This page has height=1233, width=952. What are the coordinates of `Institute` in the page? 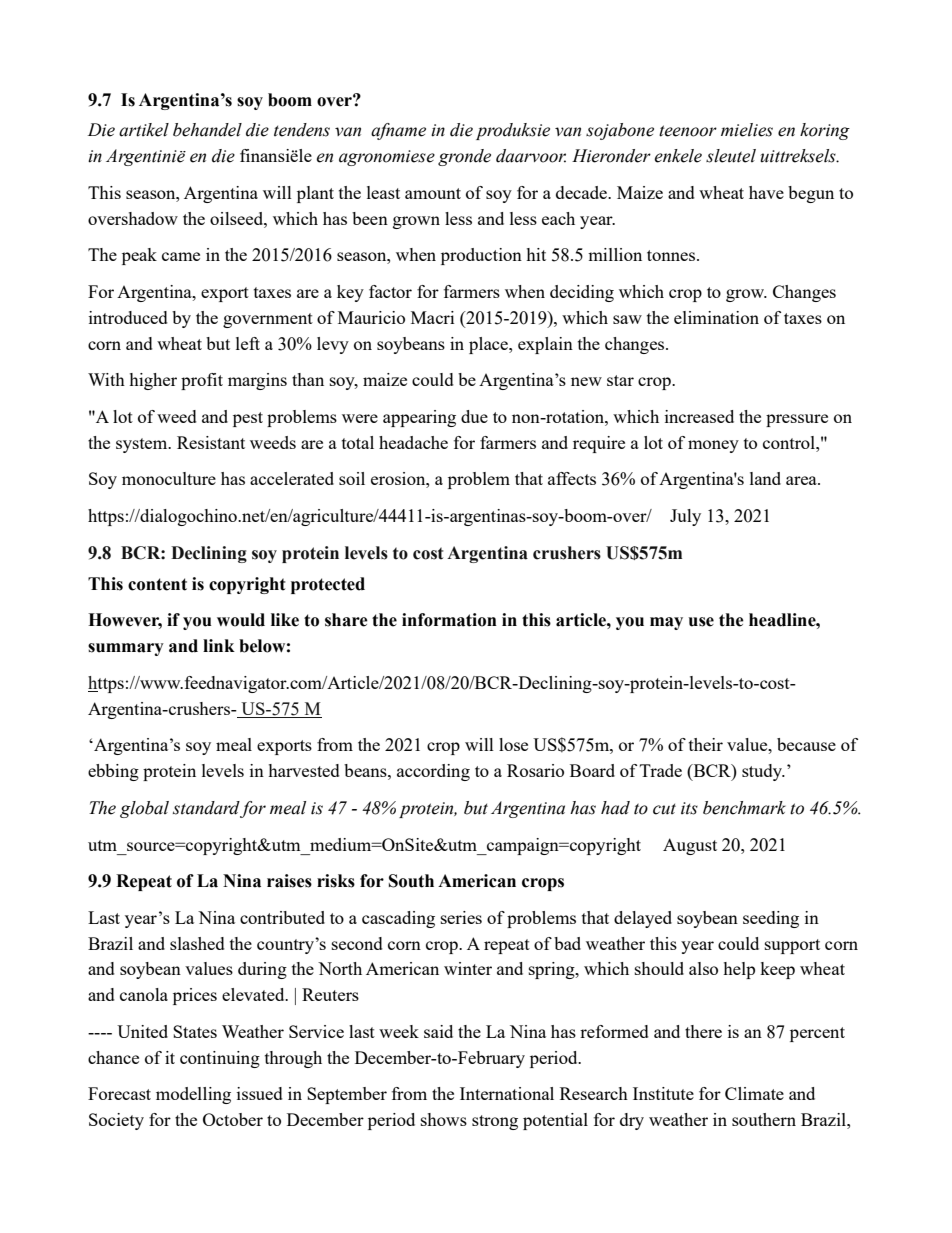 It's located at (663, 1093).
